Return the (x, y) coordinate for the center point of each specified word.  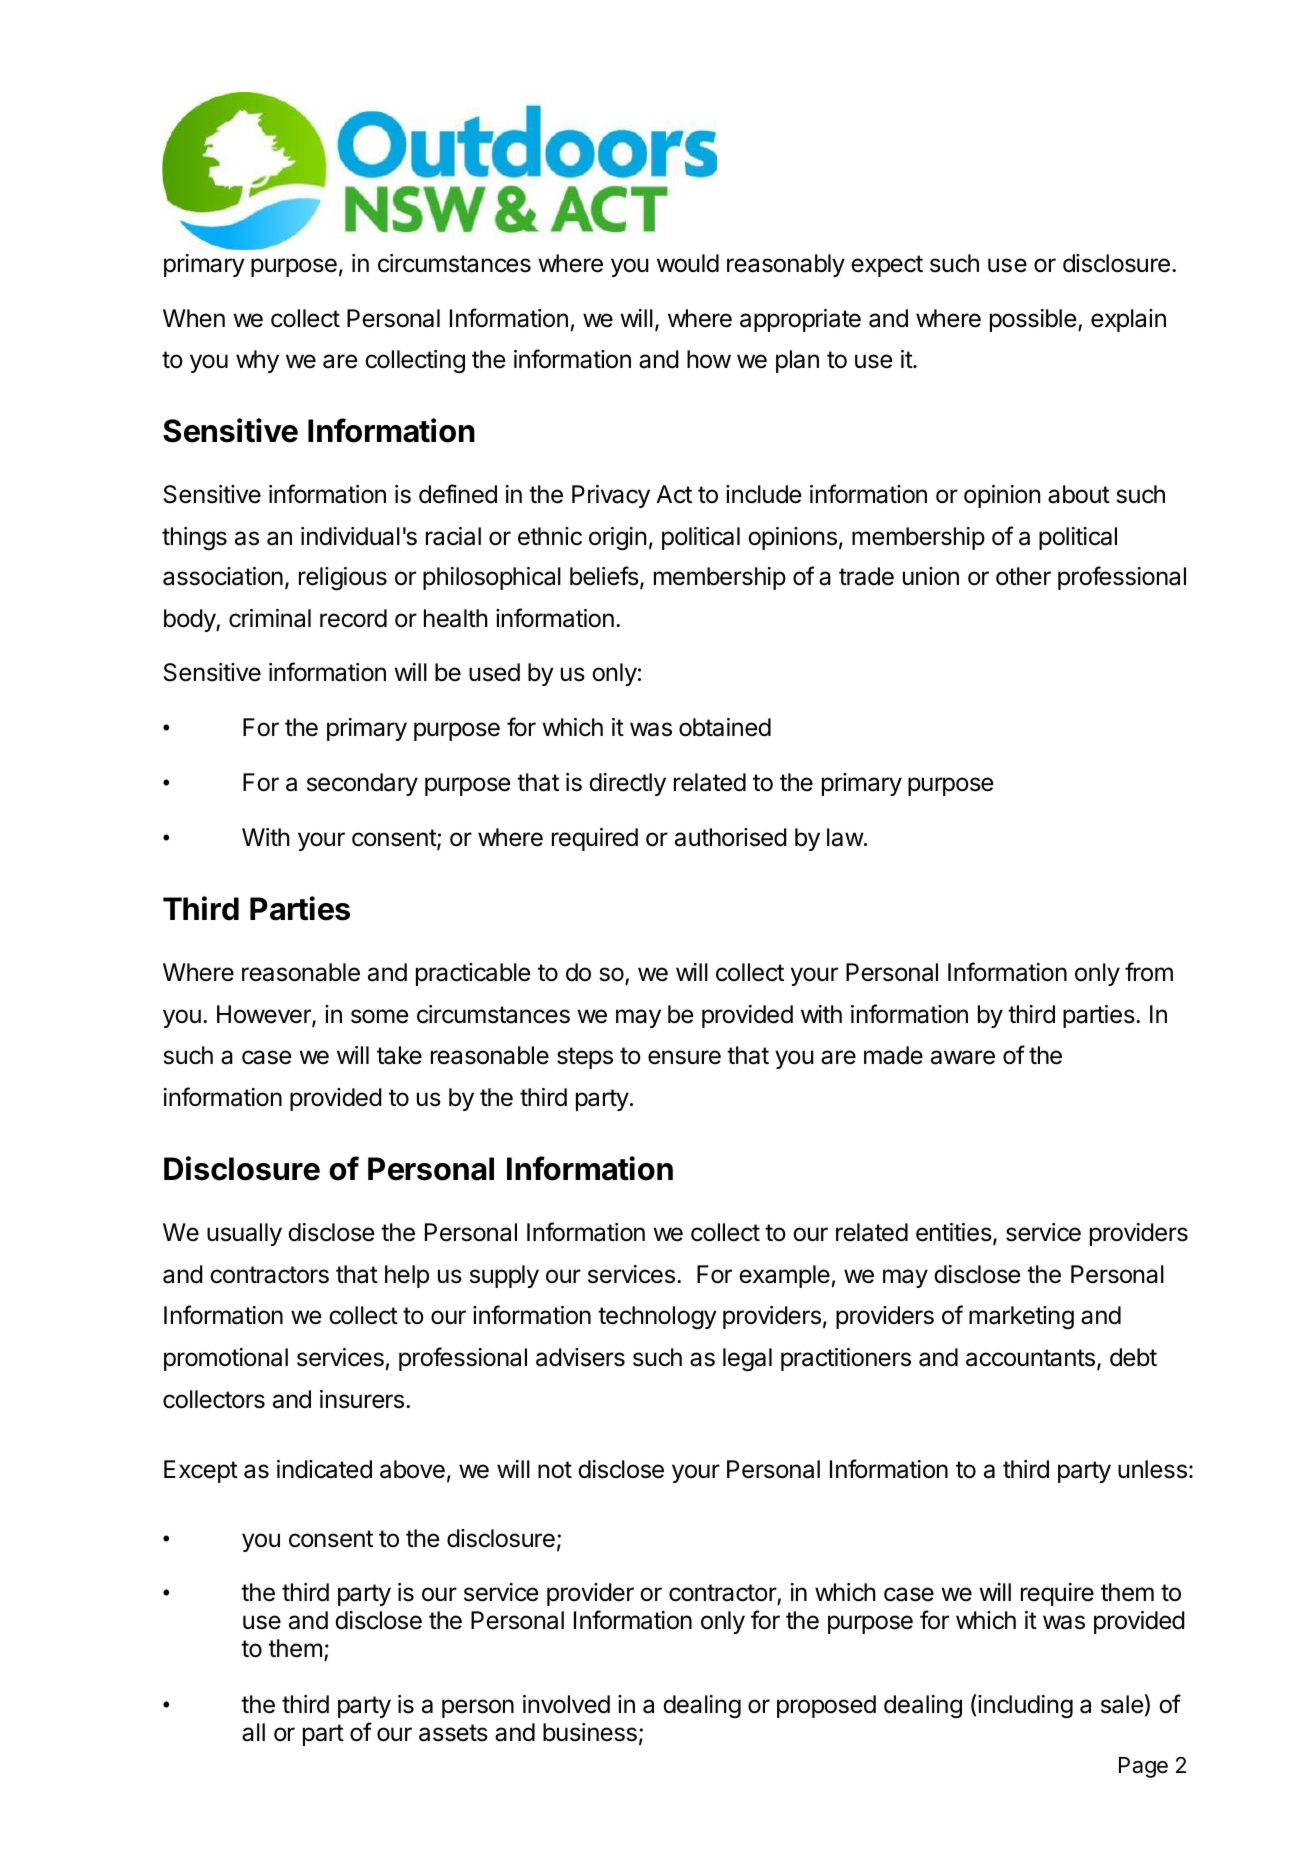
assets (453, 1733)
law (845, 837)
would (688, 263)
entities (955, 1234)
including (1024, 1706)
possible (1033, 320)
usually (244, 1234)
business (590, 1732)
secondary (362, 784)
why (257, 361)
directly (627, 784)
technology (657, 1318)
